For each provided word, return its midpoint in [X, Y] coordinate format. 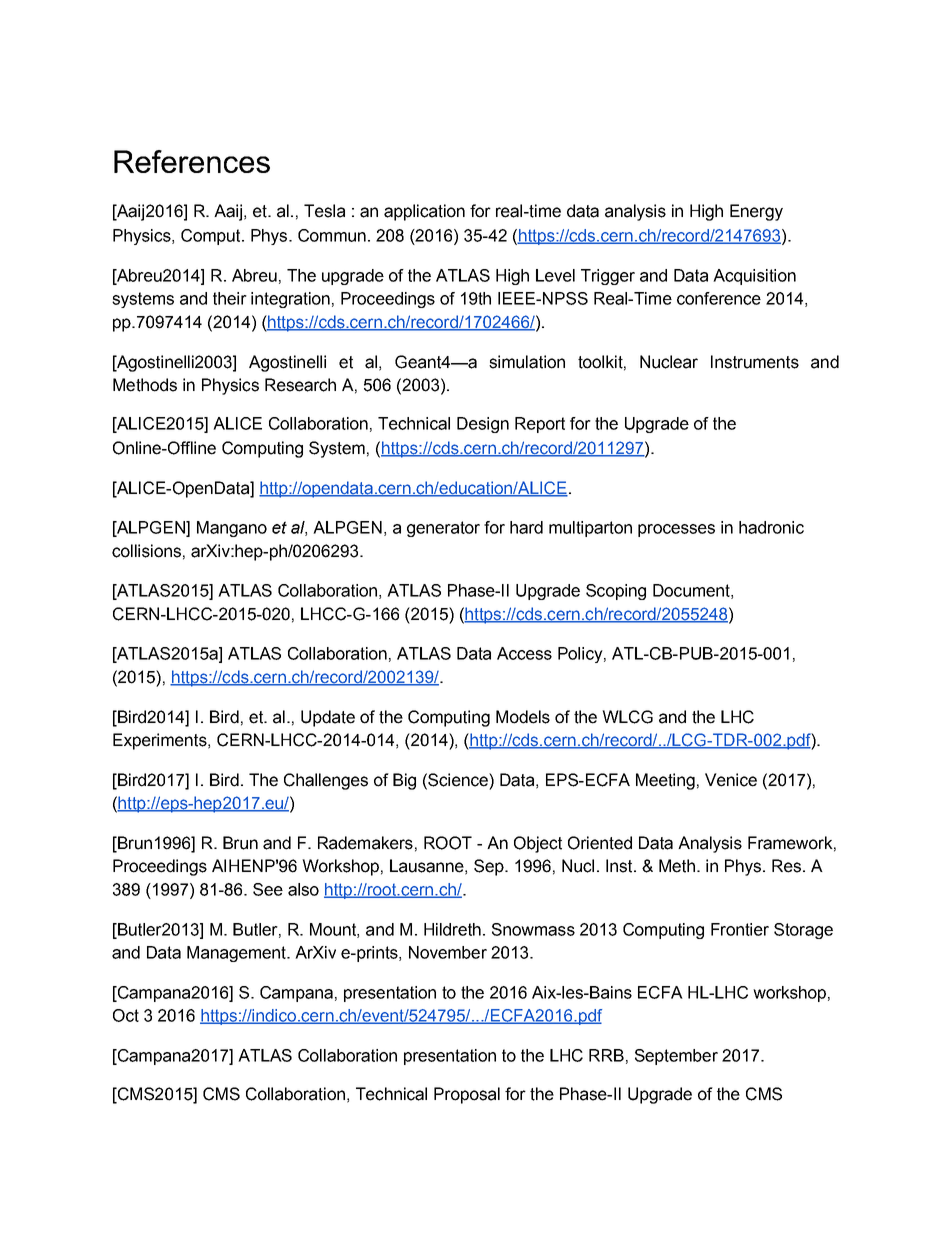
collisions [146, 551]
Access [524, 653]
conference [719, 298]
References [192, 161]
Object [538, 844]
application [424, 212]
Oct [126, 1015]
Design [483, 425]
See [268, 889]
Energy [756, 212]
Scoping [616, 592]
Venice [731, 780]
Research [300, 385]
